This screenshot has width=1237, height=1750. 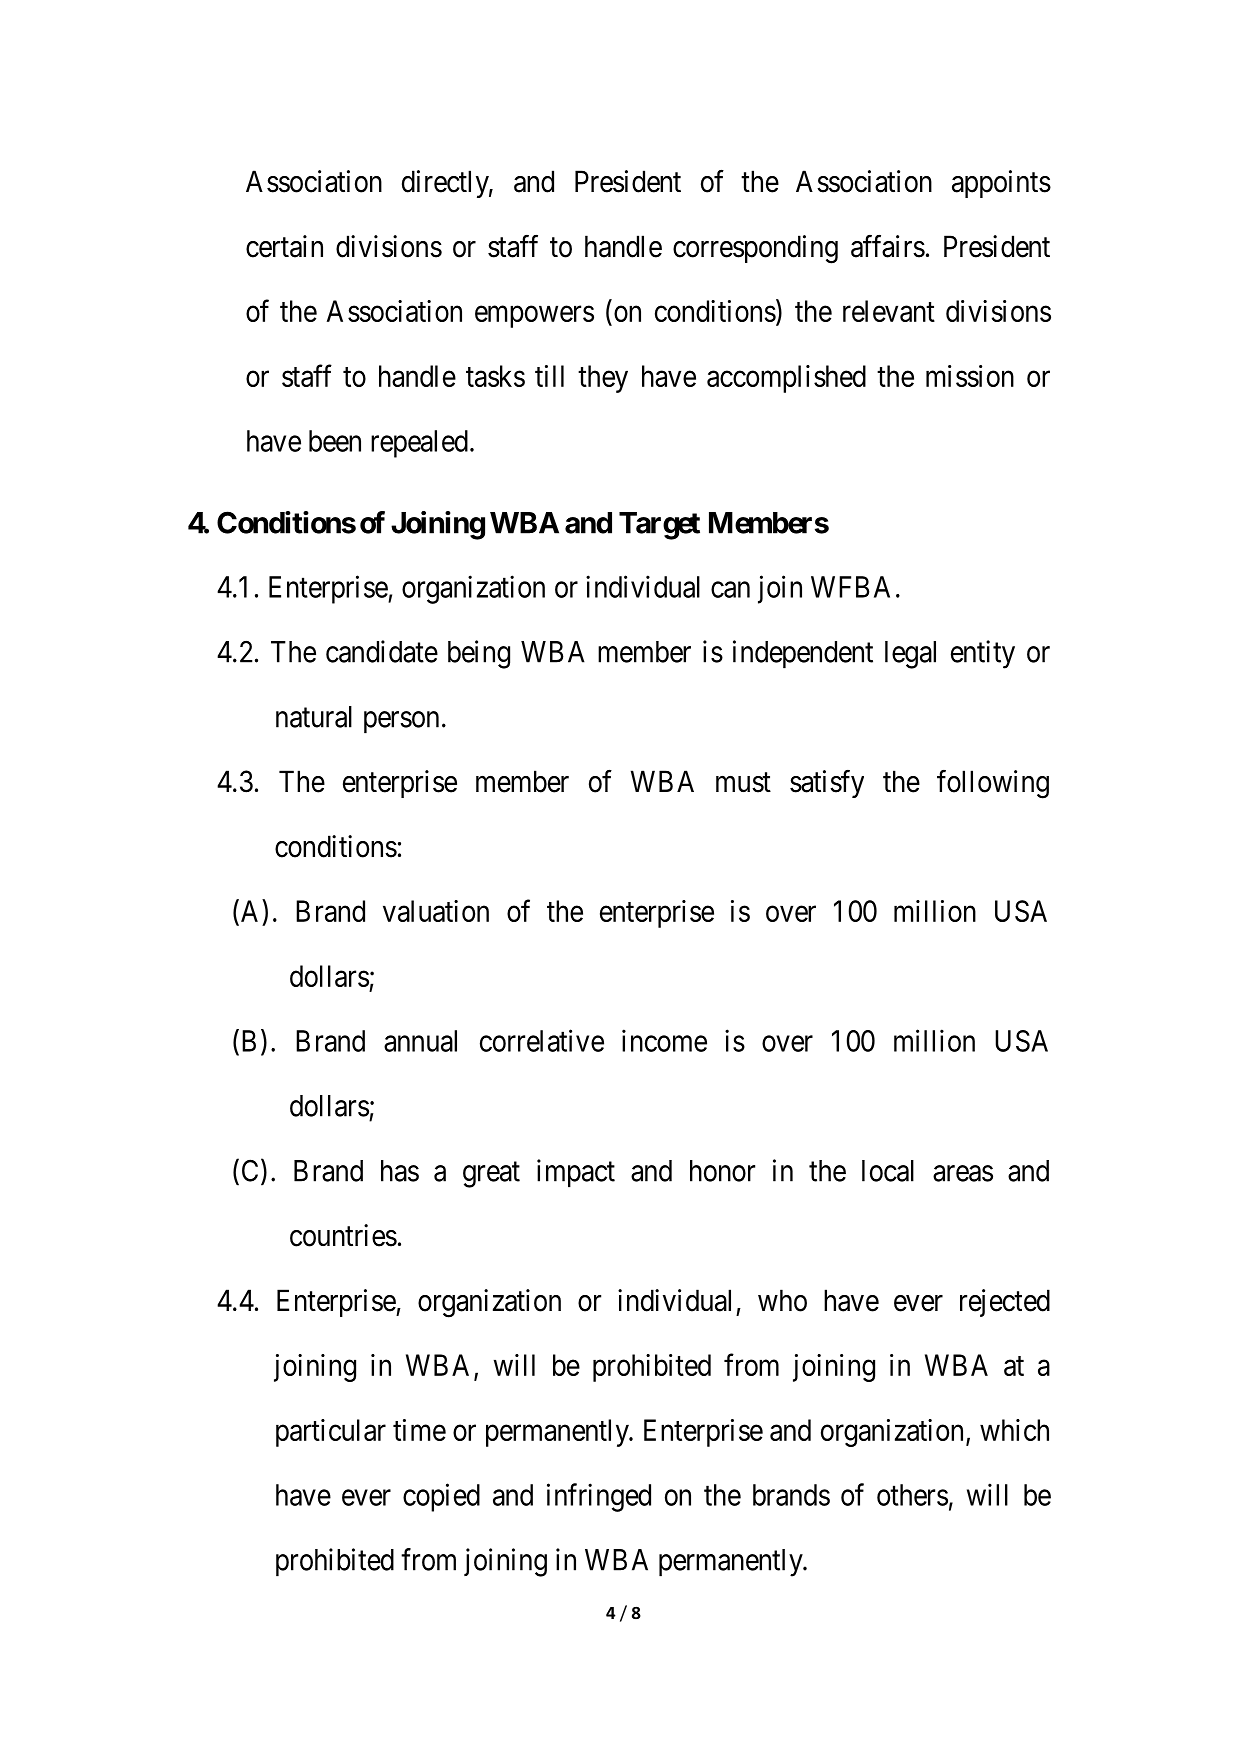 I want to click on infringed, so click(x=599, y=1497).
